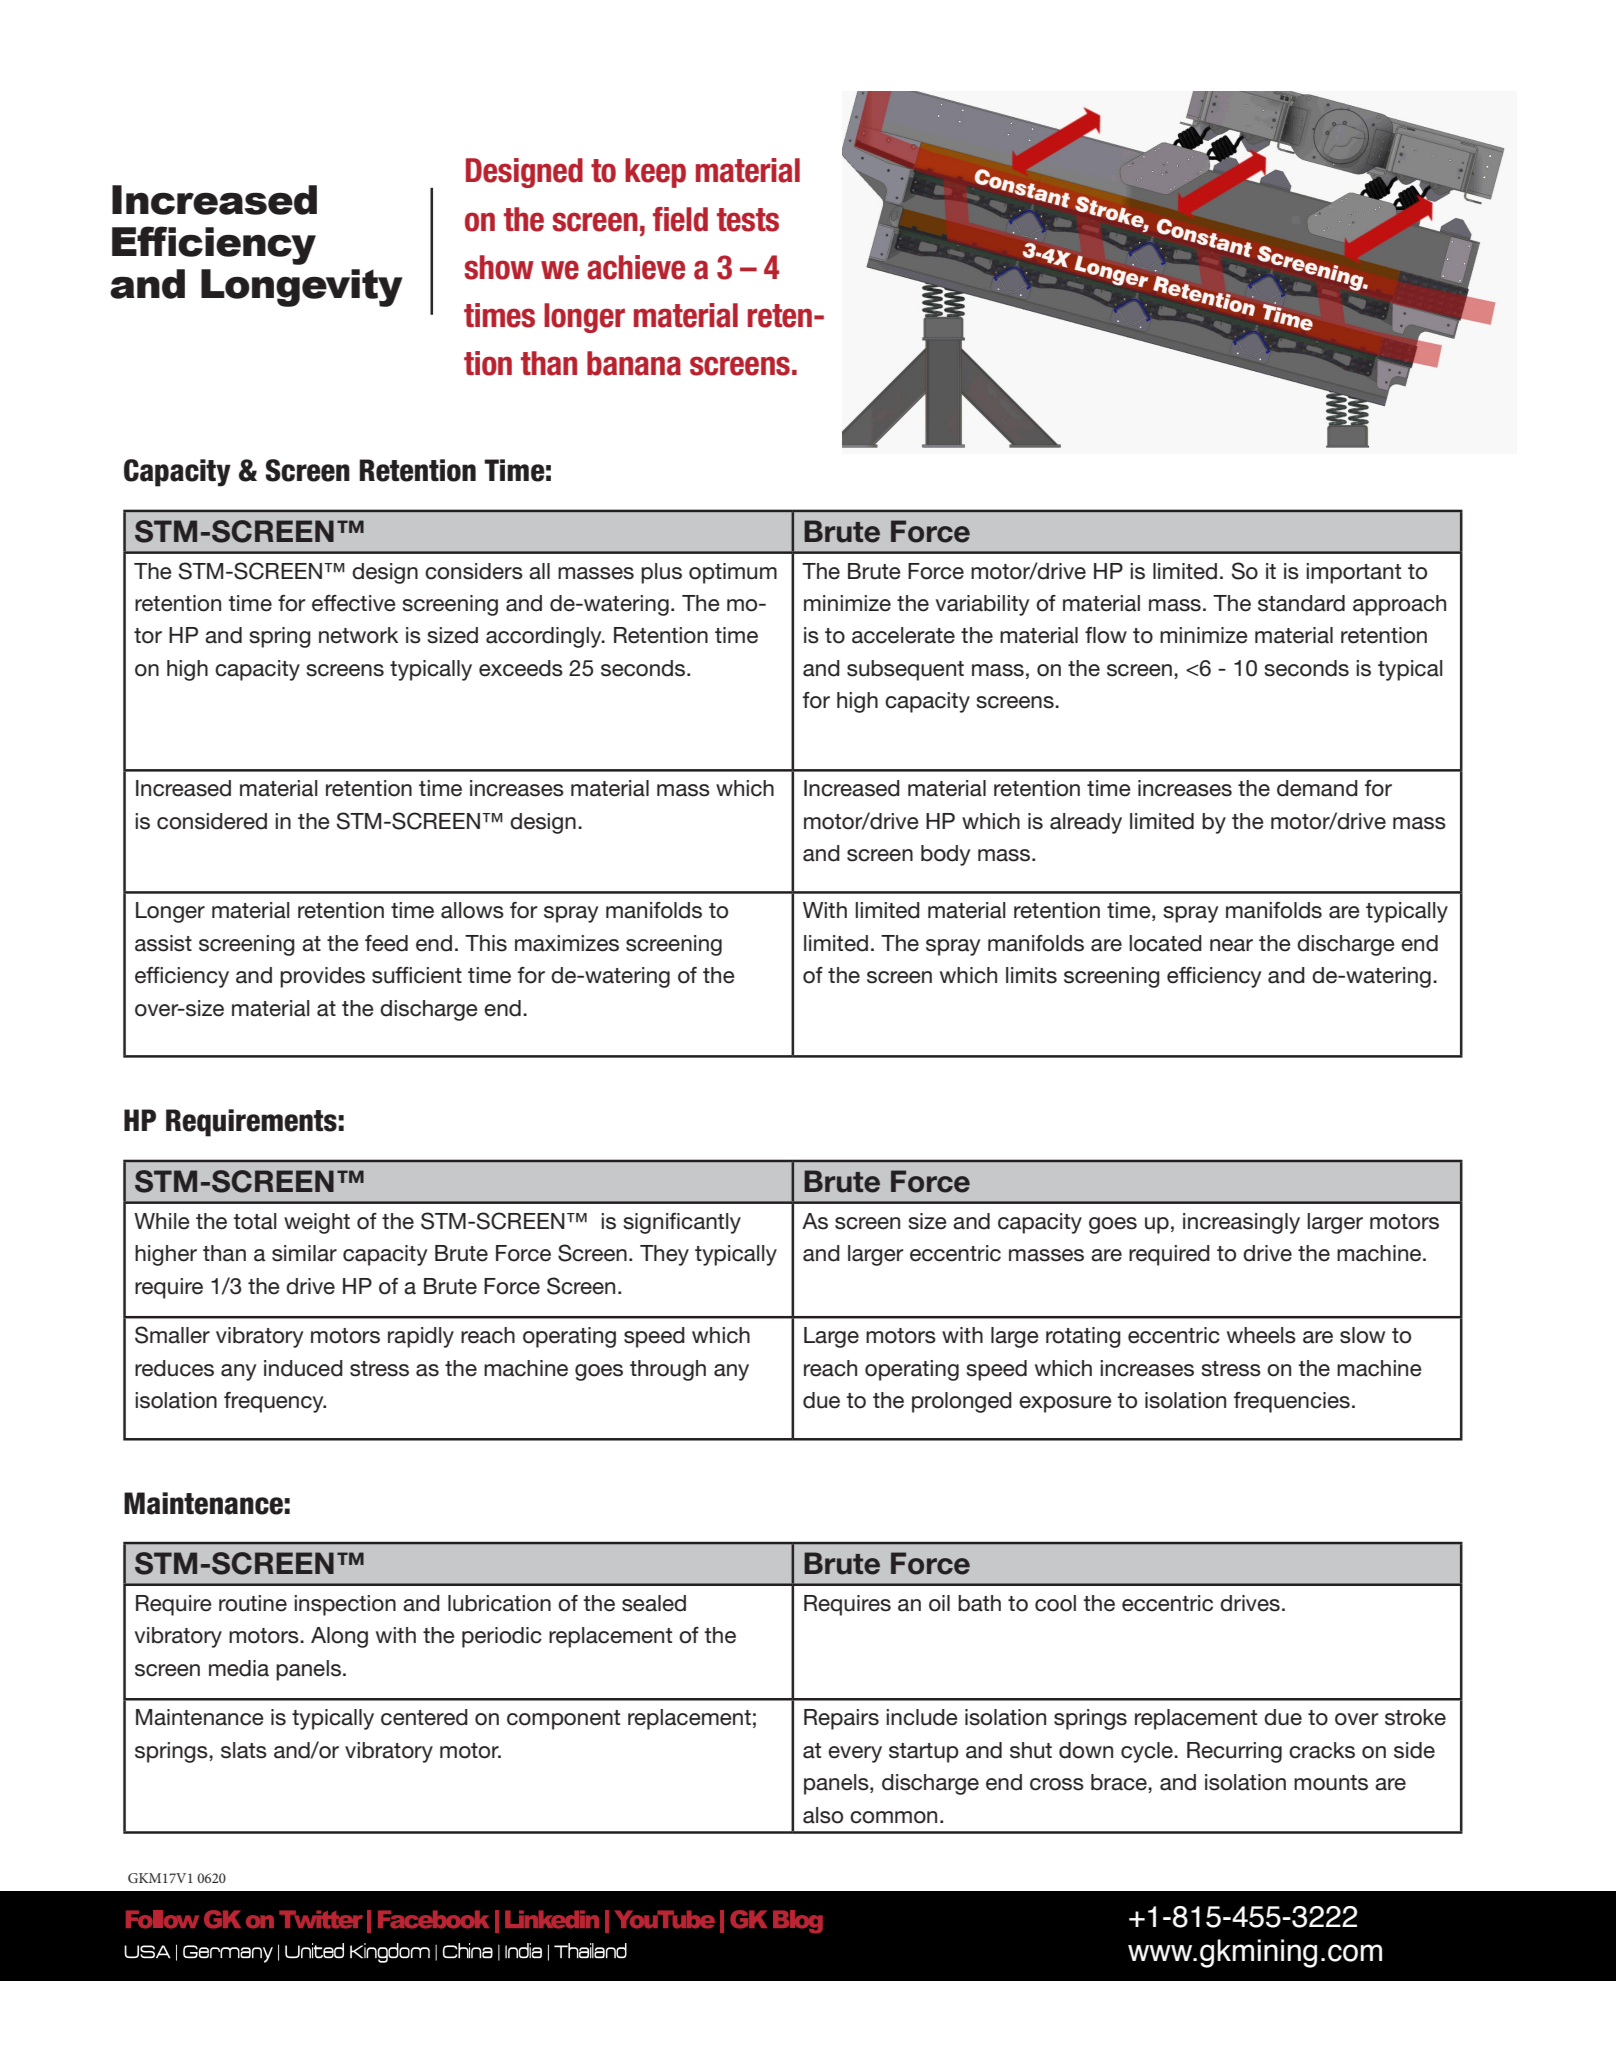 The image size is (1616, 2065). I want to click on tests, so click(748, 220).
